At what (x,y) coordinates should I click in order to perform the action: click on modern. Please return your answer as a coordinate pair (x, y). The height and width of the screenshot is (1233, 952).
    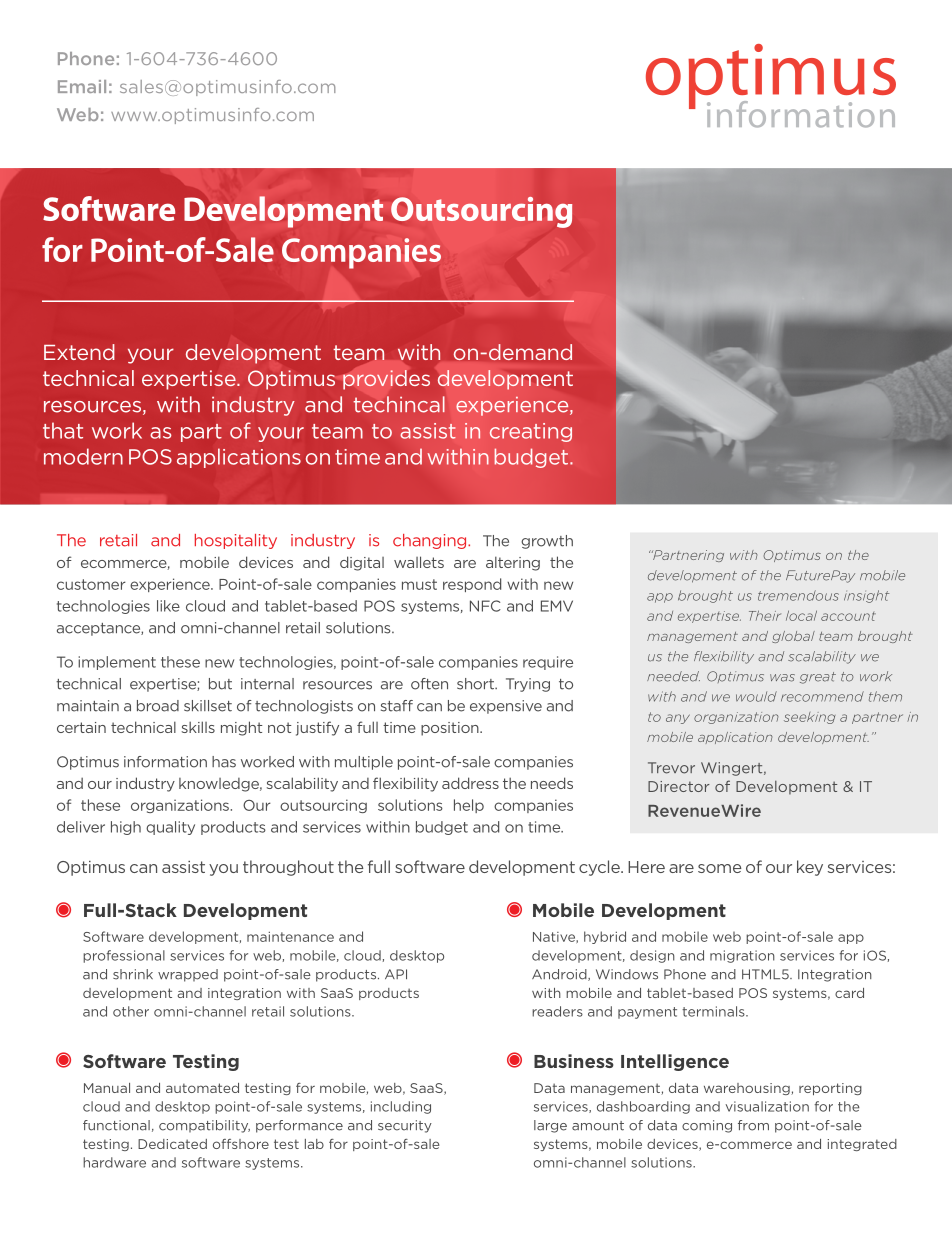
    Looking at the image, I should click on (83, 456).
